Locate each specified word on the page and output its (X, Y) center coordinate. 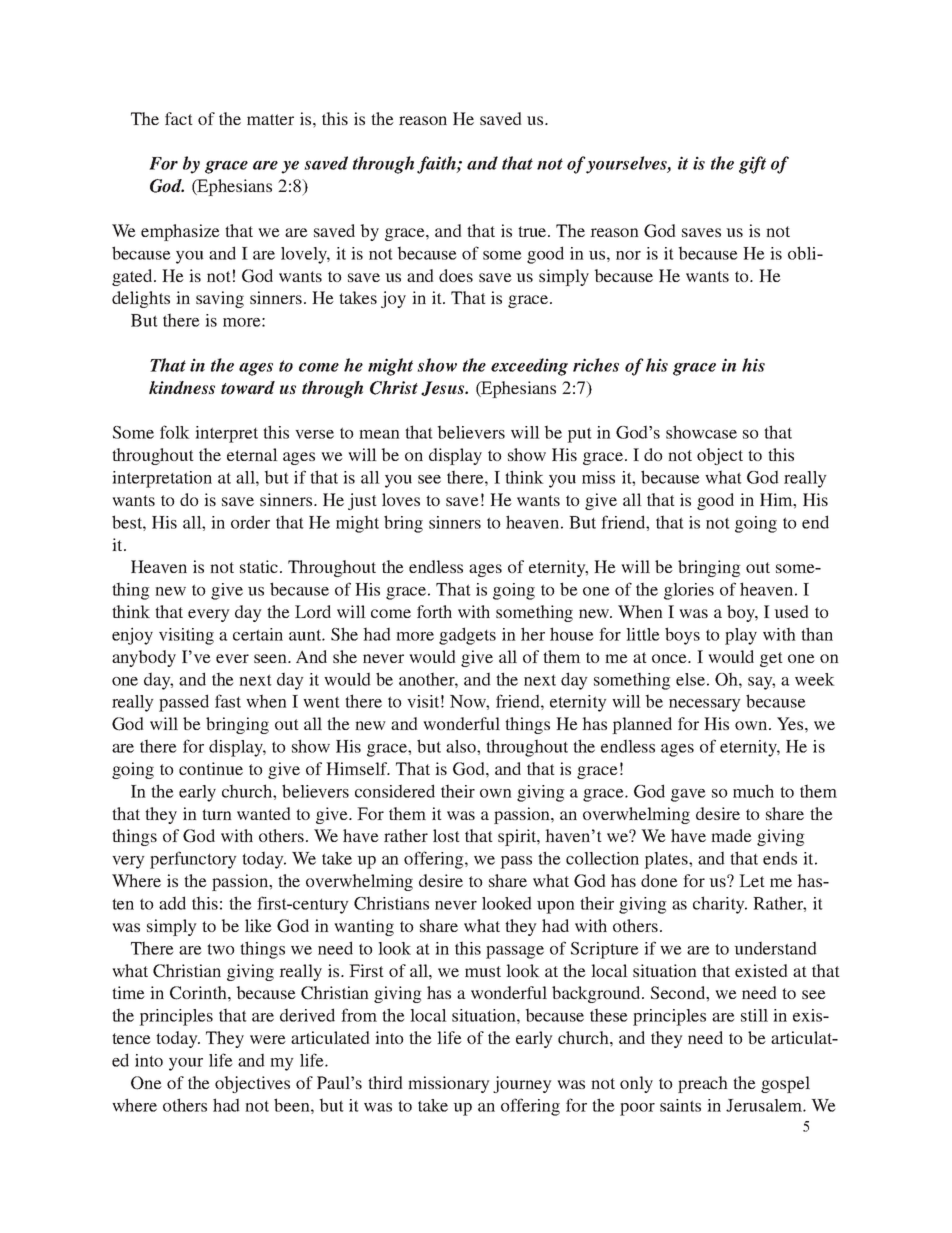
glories (689, 591)
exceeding (529, 367)
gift (752, 165)
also (462, 746)
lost (446, 835)
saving (220, 299)
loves (401, 499)
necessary (705, 705)
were (268, 1039)
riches (596, 365)
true (533, 231)
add (172, 903)
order (250, 522)
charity (720, 905)
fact (179, 118)
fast (228, 701)
